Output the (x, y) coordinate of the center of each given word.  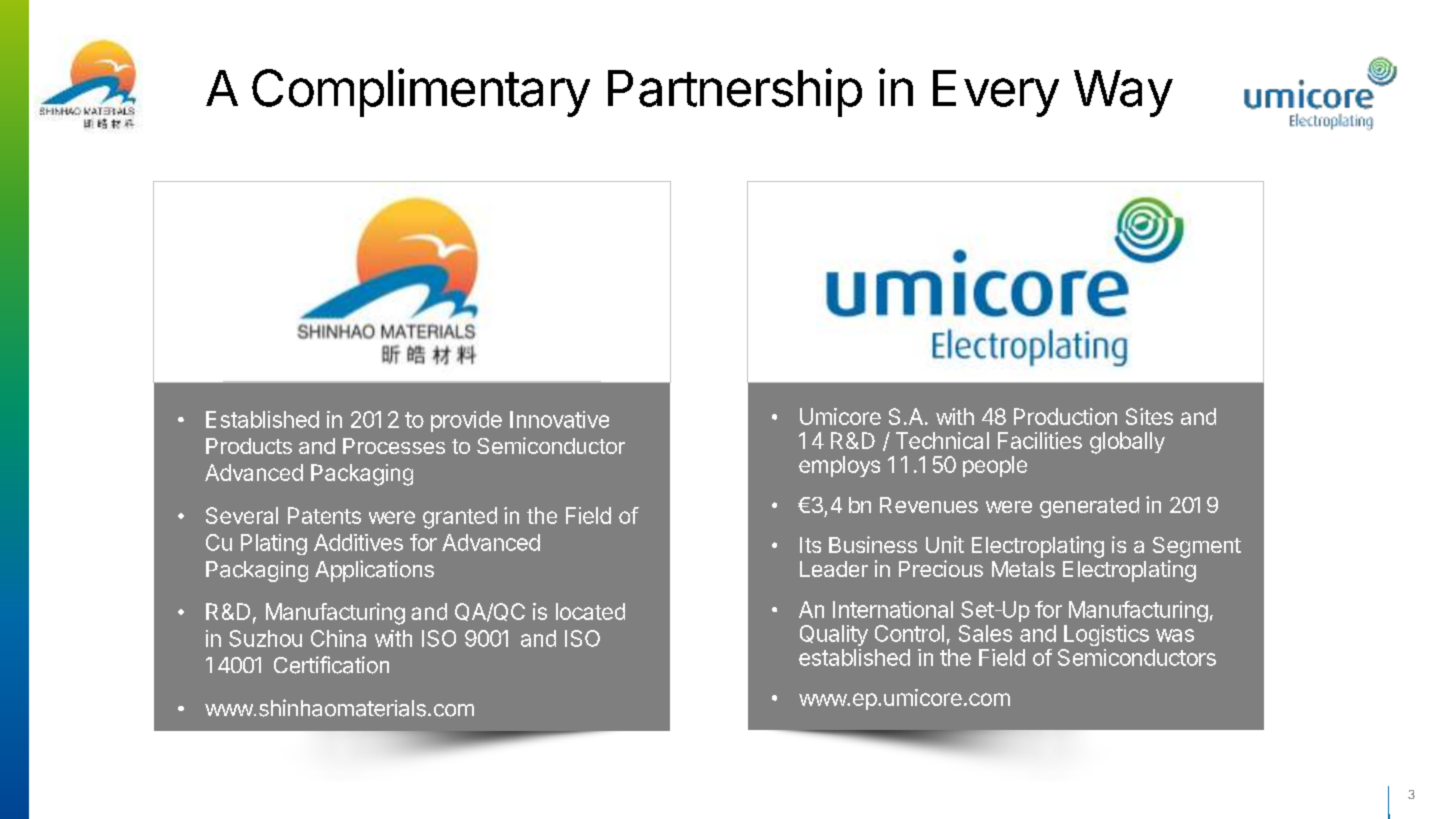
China (338, 638)
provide (466, 421)
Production (1065, 416)
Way (1123, 93)
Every (996, 93)
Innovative (559, 419)
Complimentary (421, 92)
